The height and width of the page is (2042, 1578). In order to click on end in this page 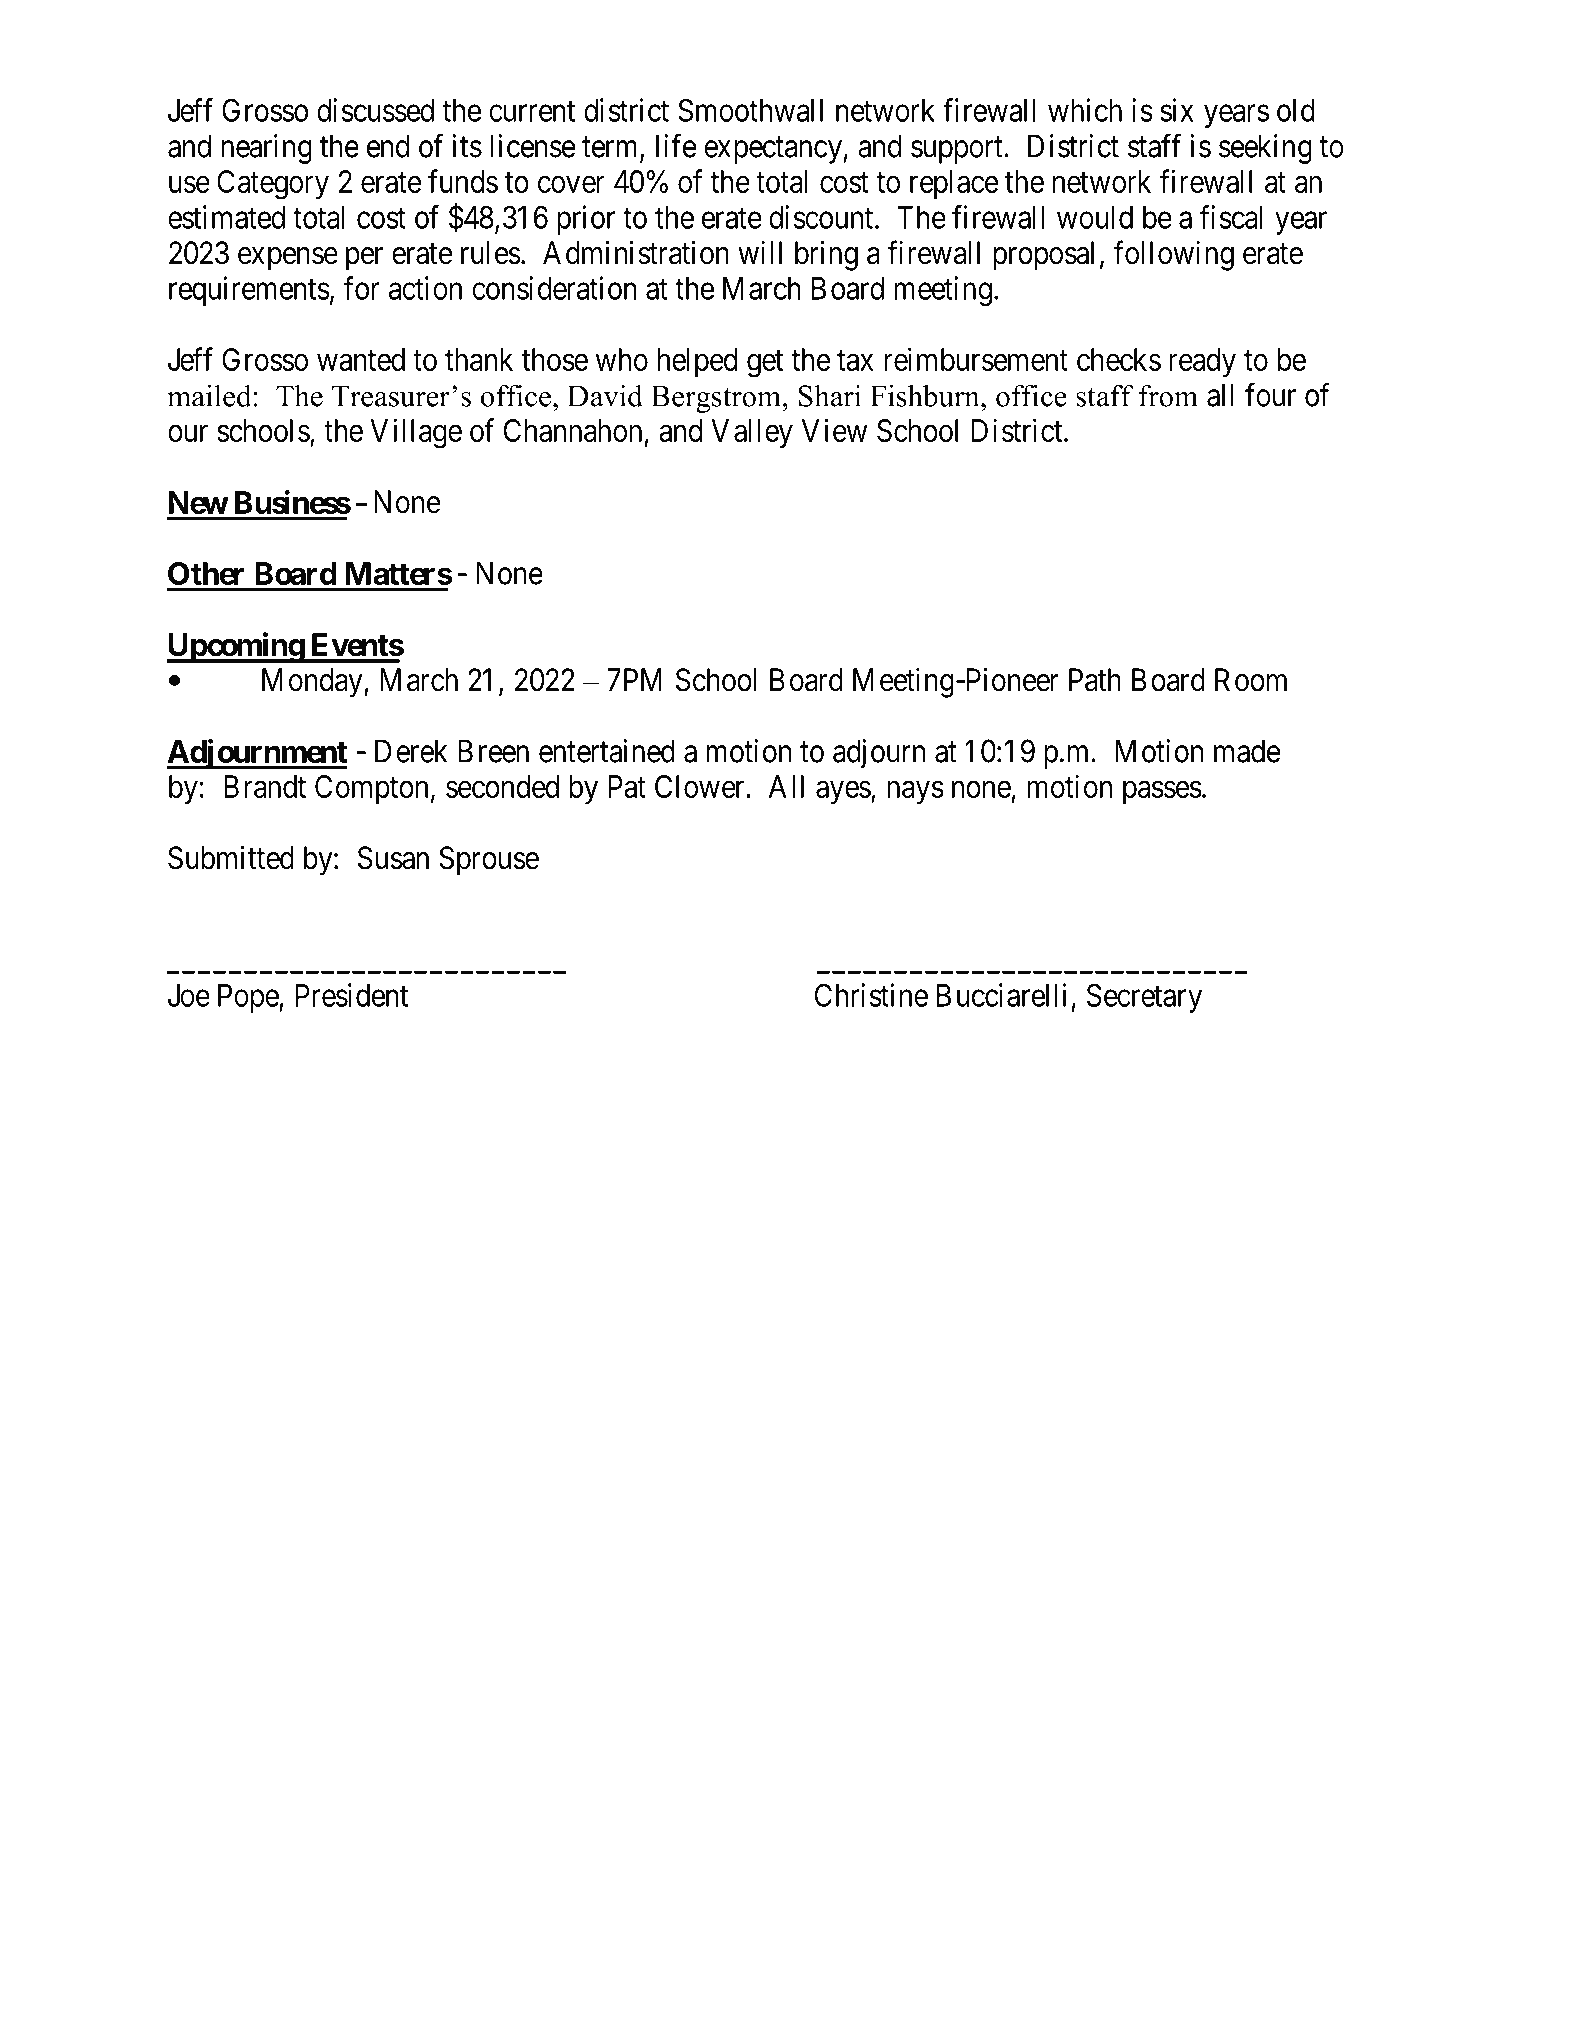, I will do `click(388, 146)`.
